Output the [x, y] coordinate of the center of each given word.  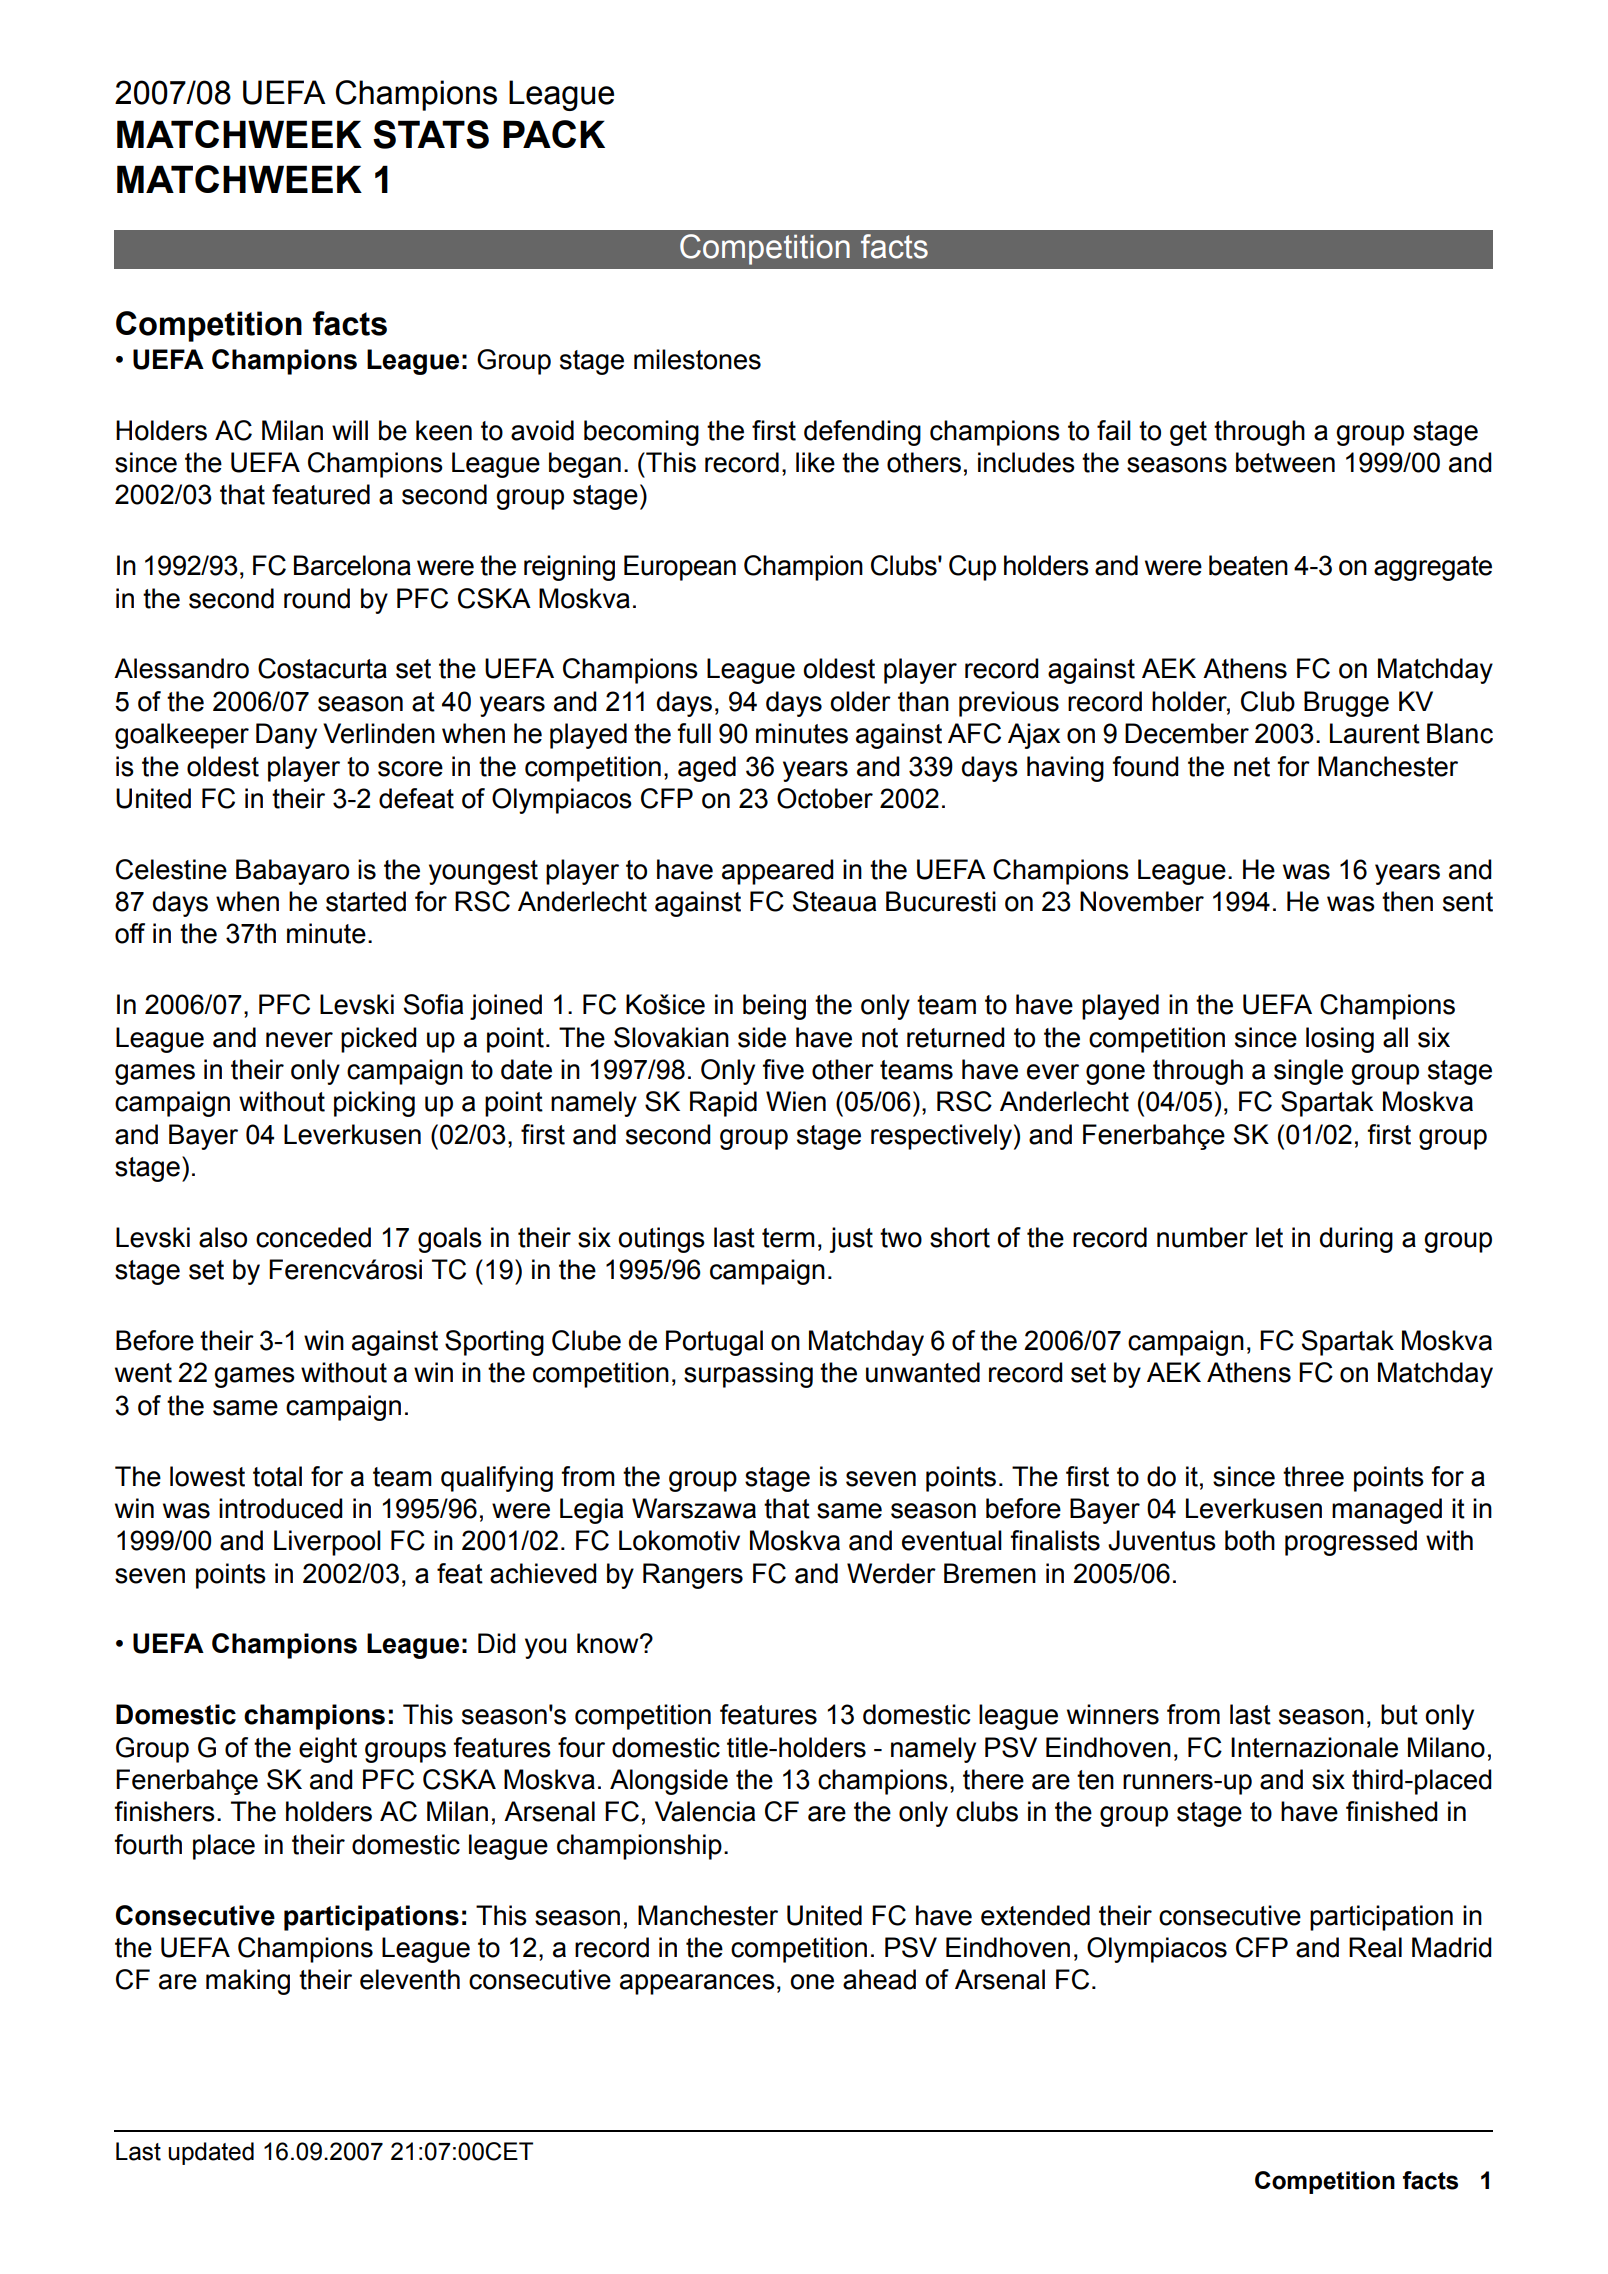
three [1313, 1476]
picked [379, 1040]
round [317, 598]
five [783, 1069]
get [1188, 433]
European [680, 568]
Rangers [693, 1576]
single [1308, 1072]
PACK [554, 134]
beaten [1248, 565]
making [248, 1982]
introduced [281, 1508]
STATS [431, 134]
